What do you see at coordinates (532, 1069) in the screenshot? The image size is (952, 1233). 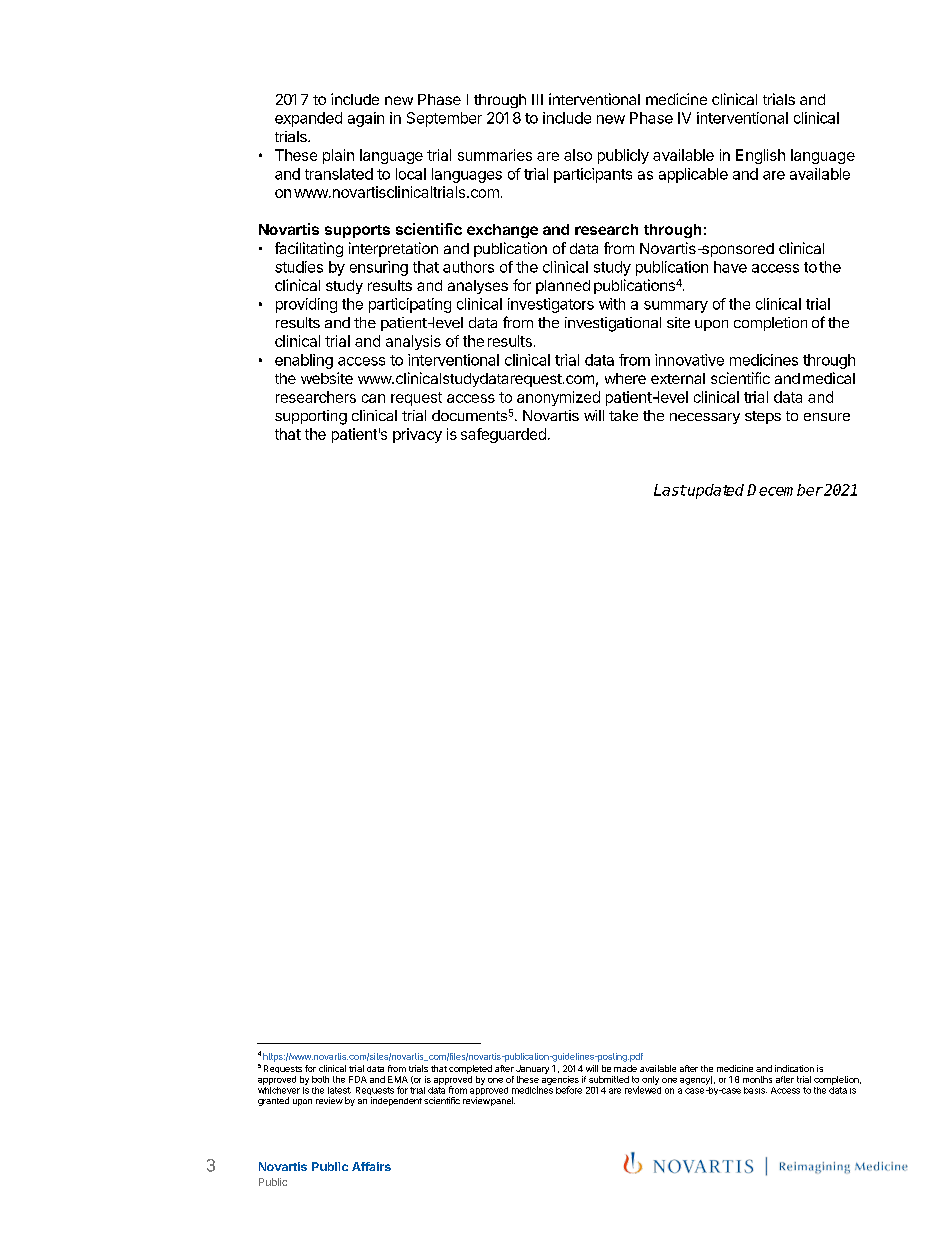 I see `January` at bounding box center [532, 1069].
